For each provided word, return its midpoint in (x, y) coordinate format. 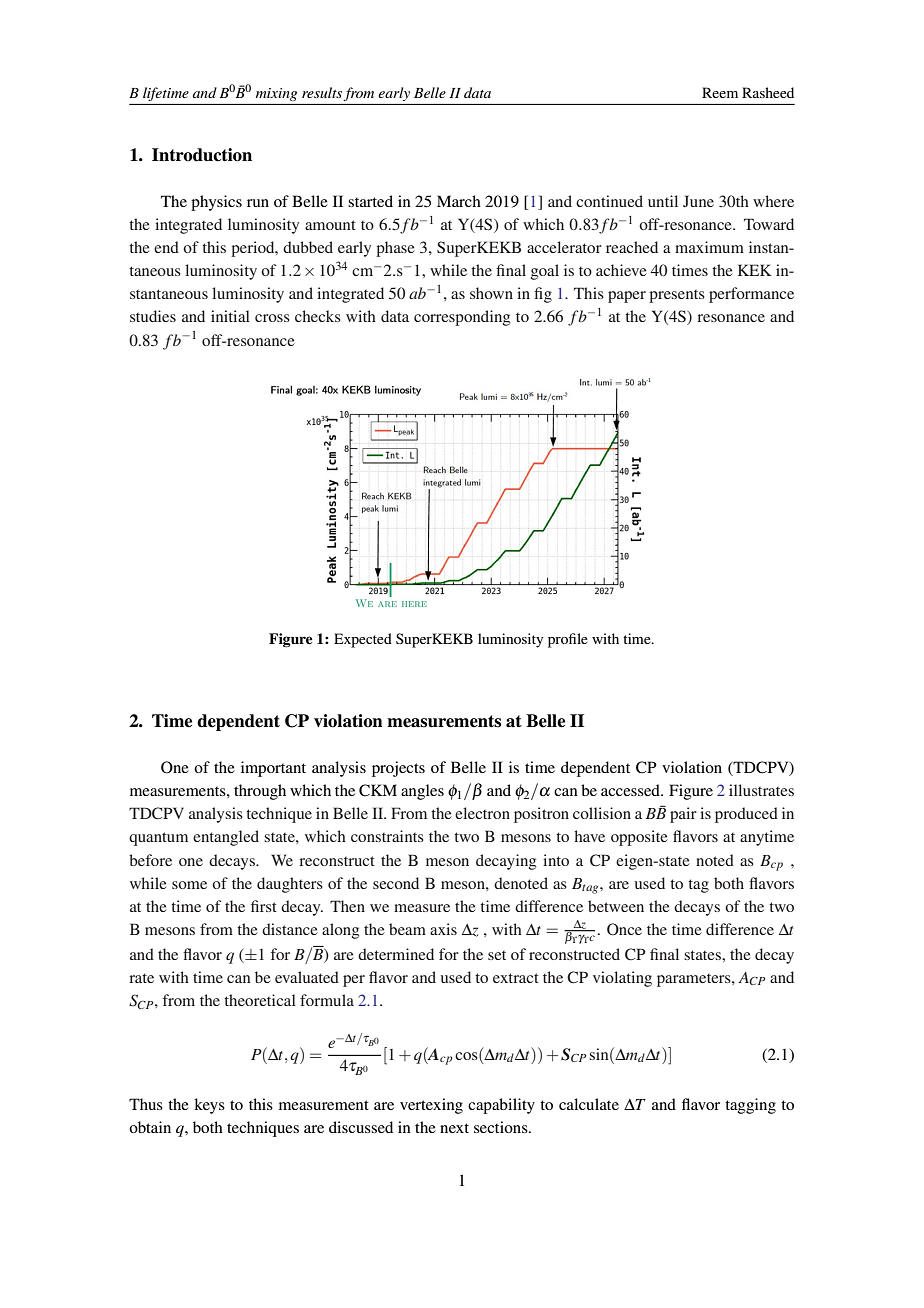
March (459, 201)
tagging (750, 1106)
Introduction (202, 155)
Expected (363, 640)
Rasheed (768, 92)
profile (568, 640)
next (454, 1128)
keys (209, 1106)
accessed (631, 790)
